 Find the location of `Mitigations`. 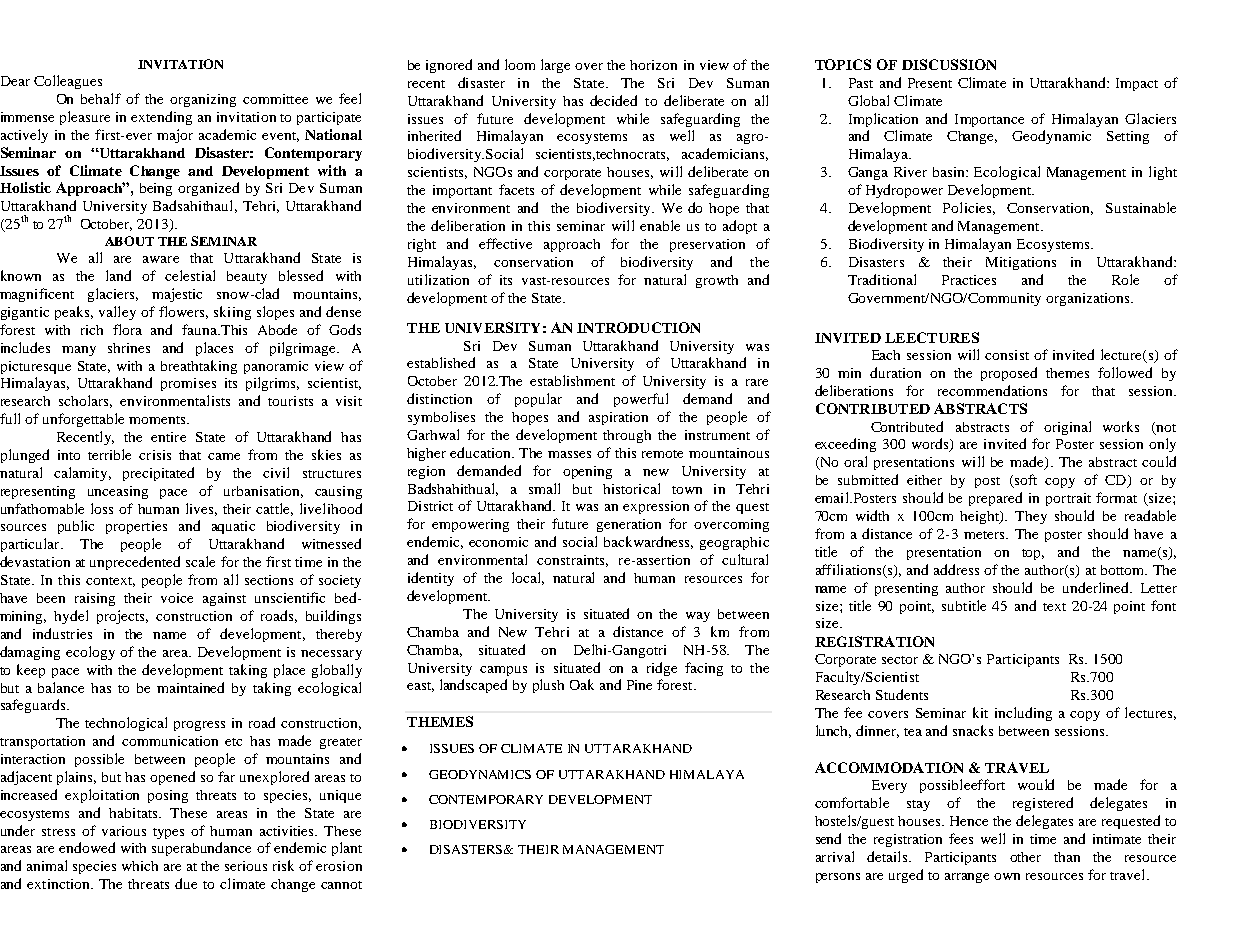

Mitigations is located at coordinates (1021, 263).
